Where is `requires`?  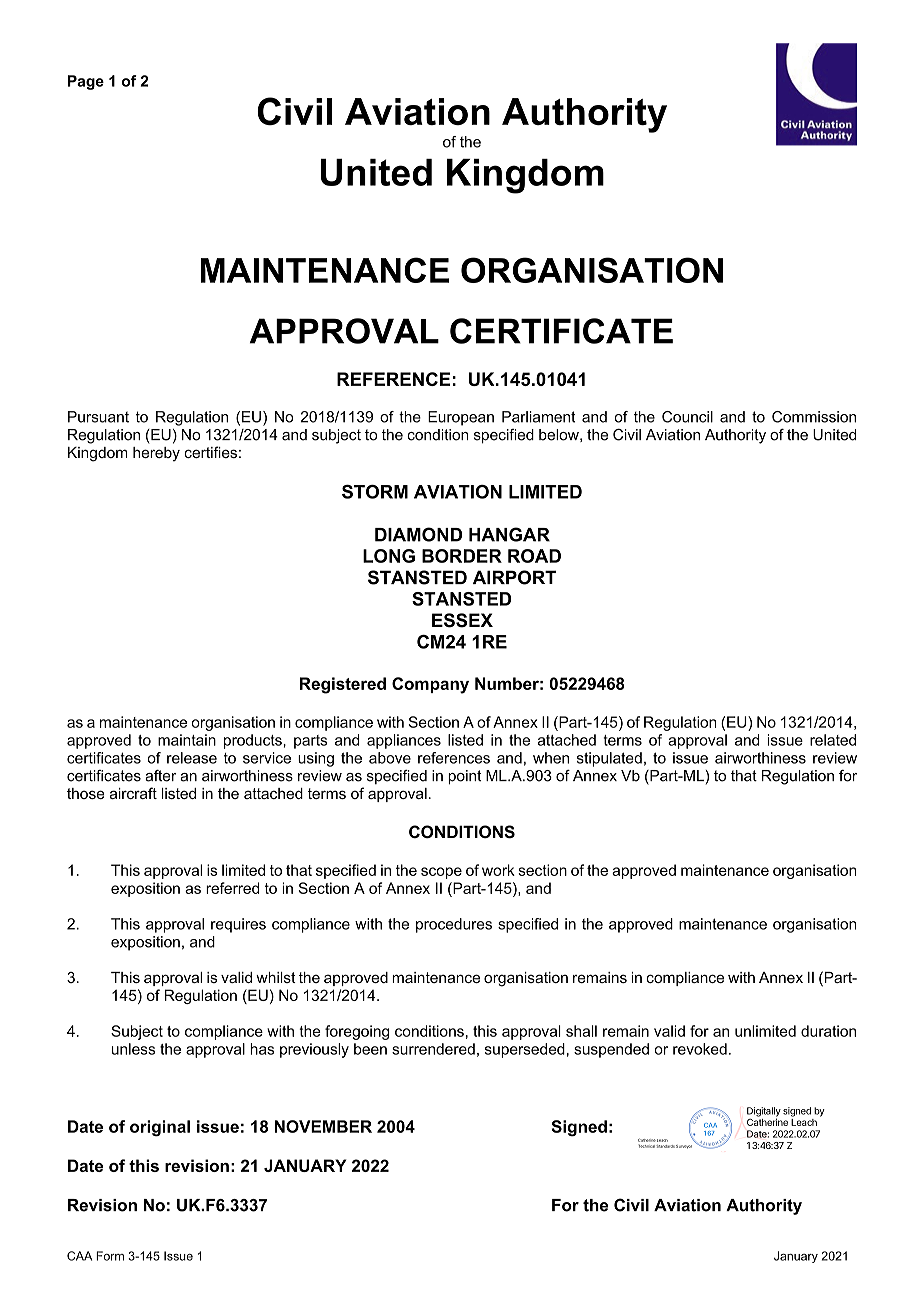 requires is located at coordinates (238, 925).
